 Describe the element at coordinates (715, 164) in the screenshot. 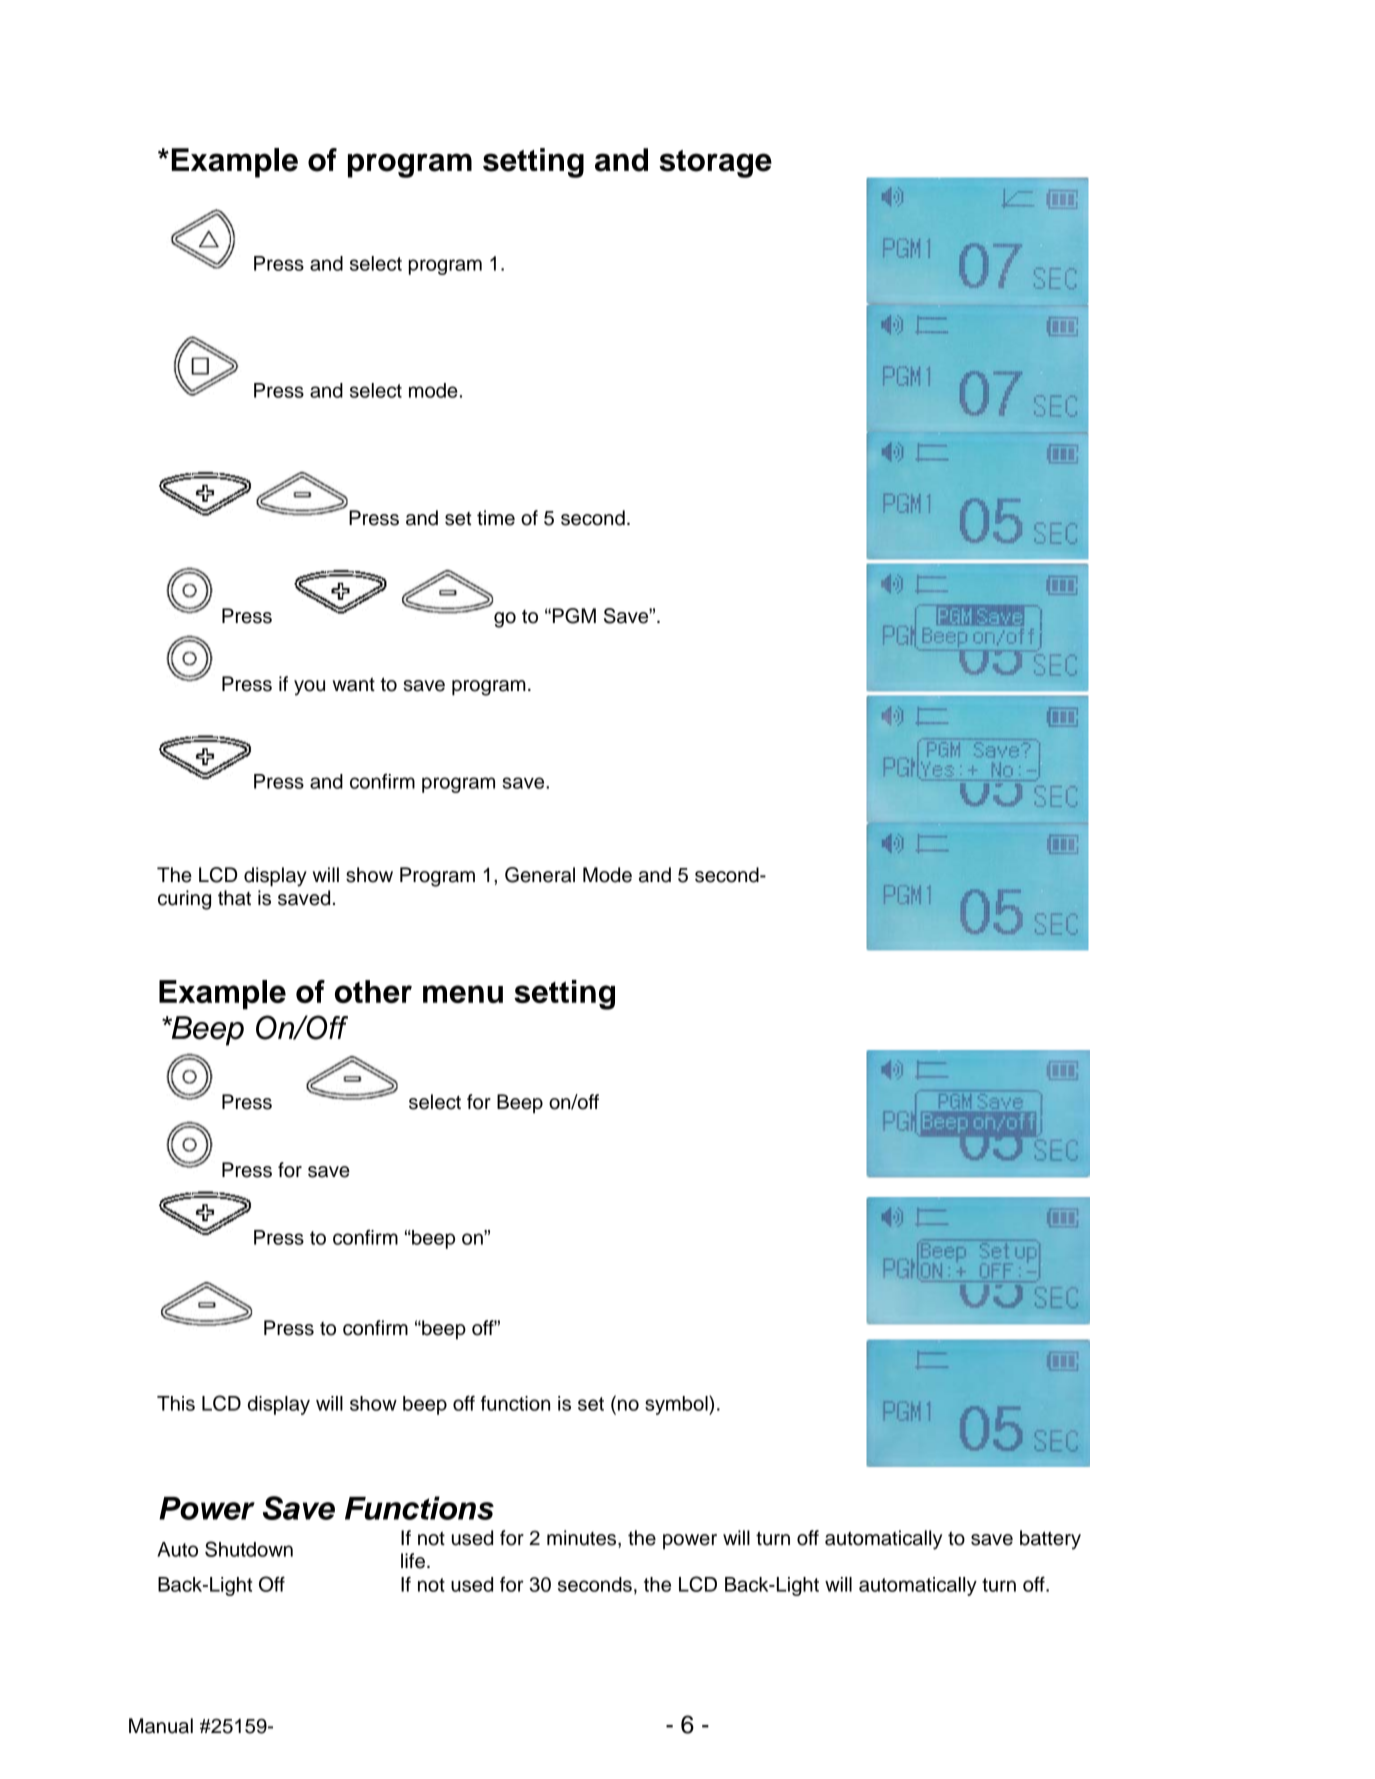

I see `storage` at that location.
